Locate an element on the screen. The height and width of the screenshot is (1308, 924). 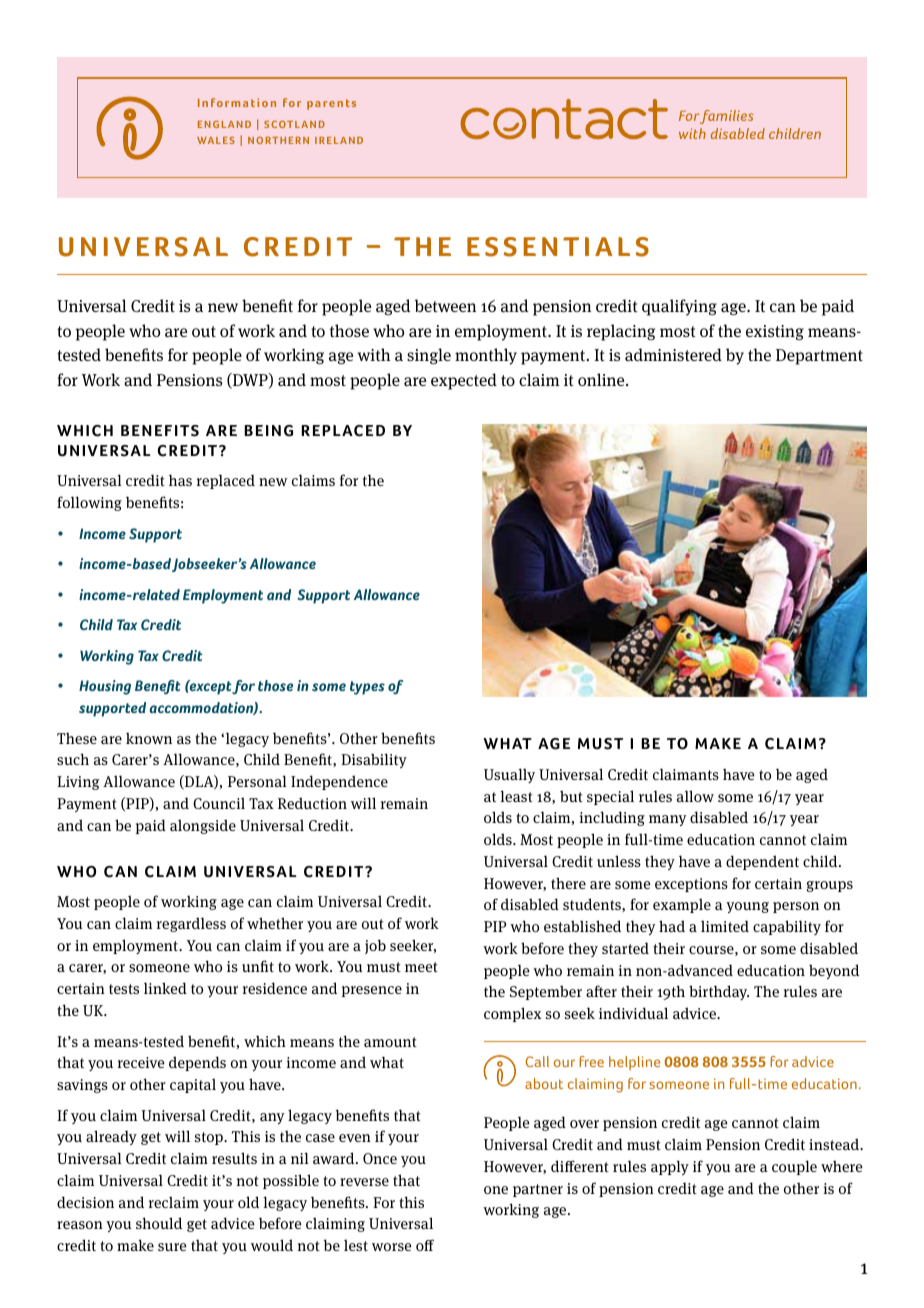
between is located at coordinates (445, 305).
